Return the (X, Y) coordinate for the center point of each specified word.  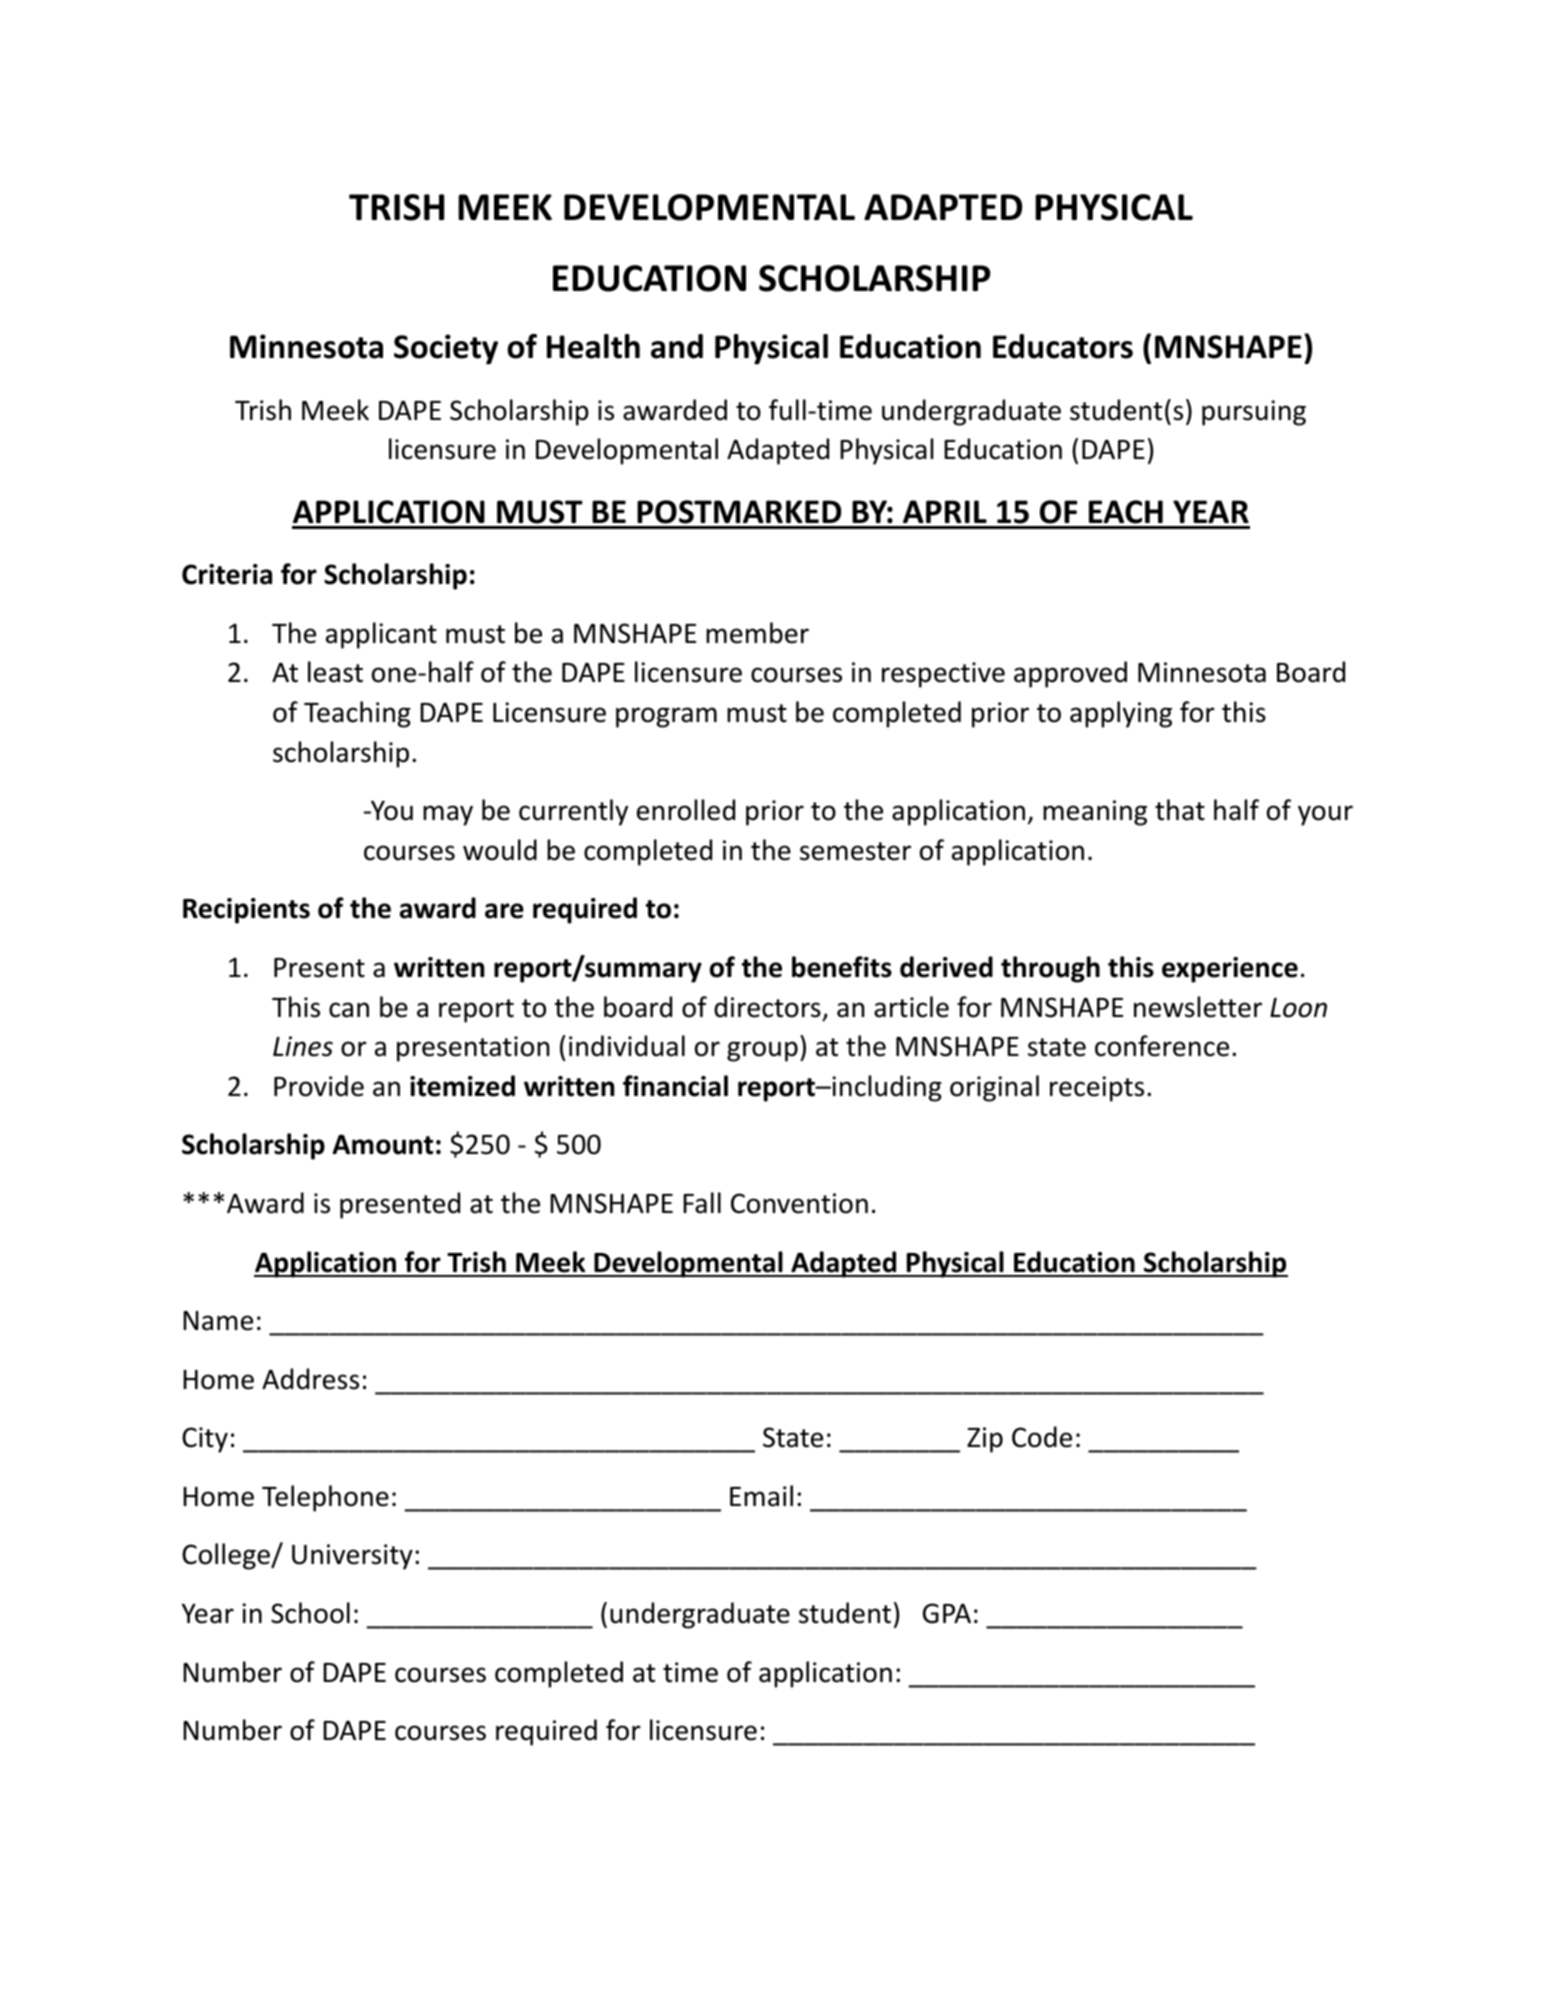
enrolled (686, 810)
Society (446, 349)
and (677, 346)
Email (761, 1496)
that (1180, 810)
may (448, 815)
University (352, 1557)
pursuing (1254, 413)
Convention (799, 1203)
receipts (1097, 1089)
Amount (382, 1145)
